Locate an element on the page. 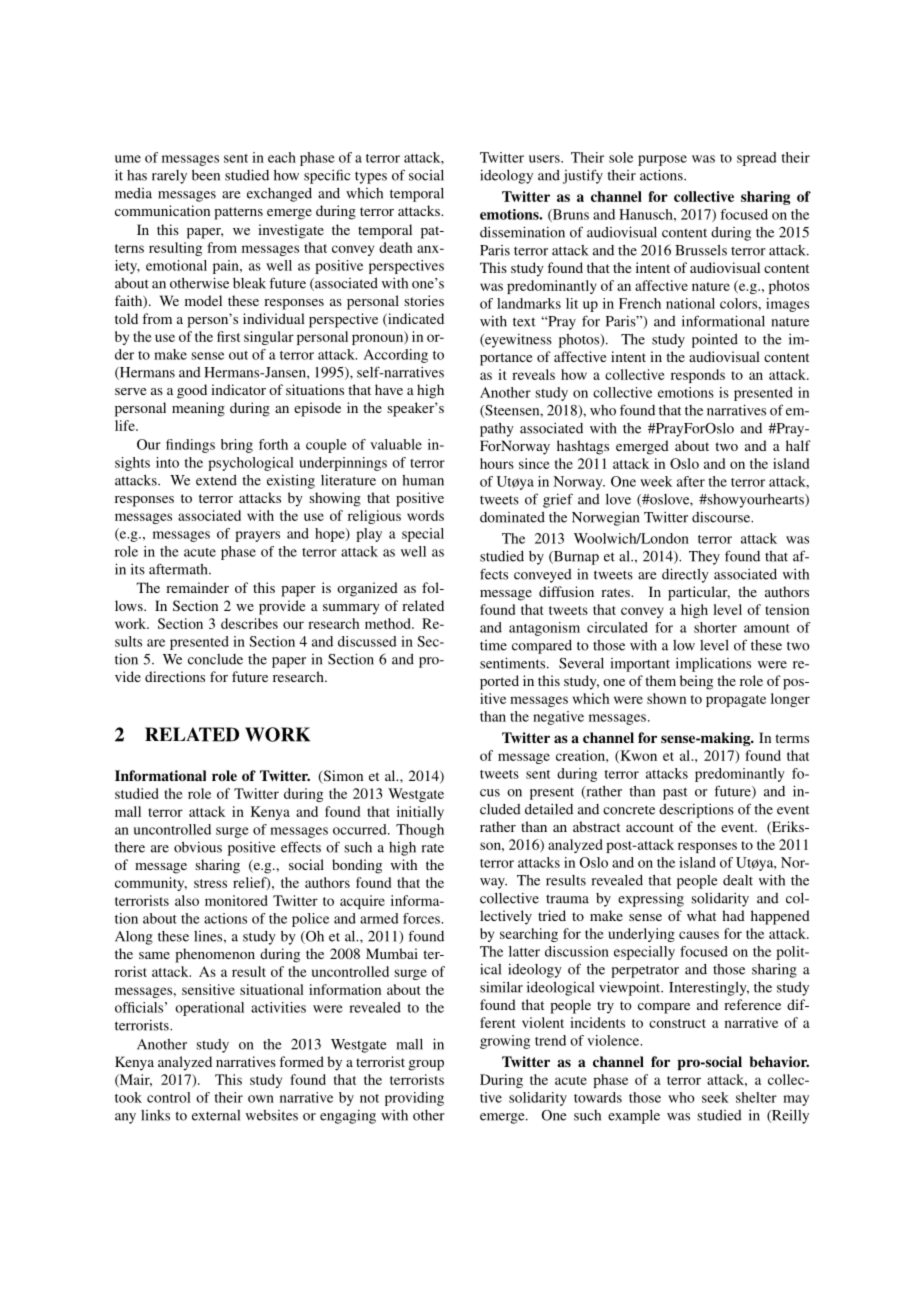 The width and height of the image is (924, 1308). types is located at coordinates (371, 178).
